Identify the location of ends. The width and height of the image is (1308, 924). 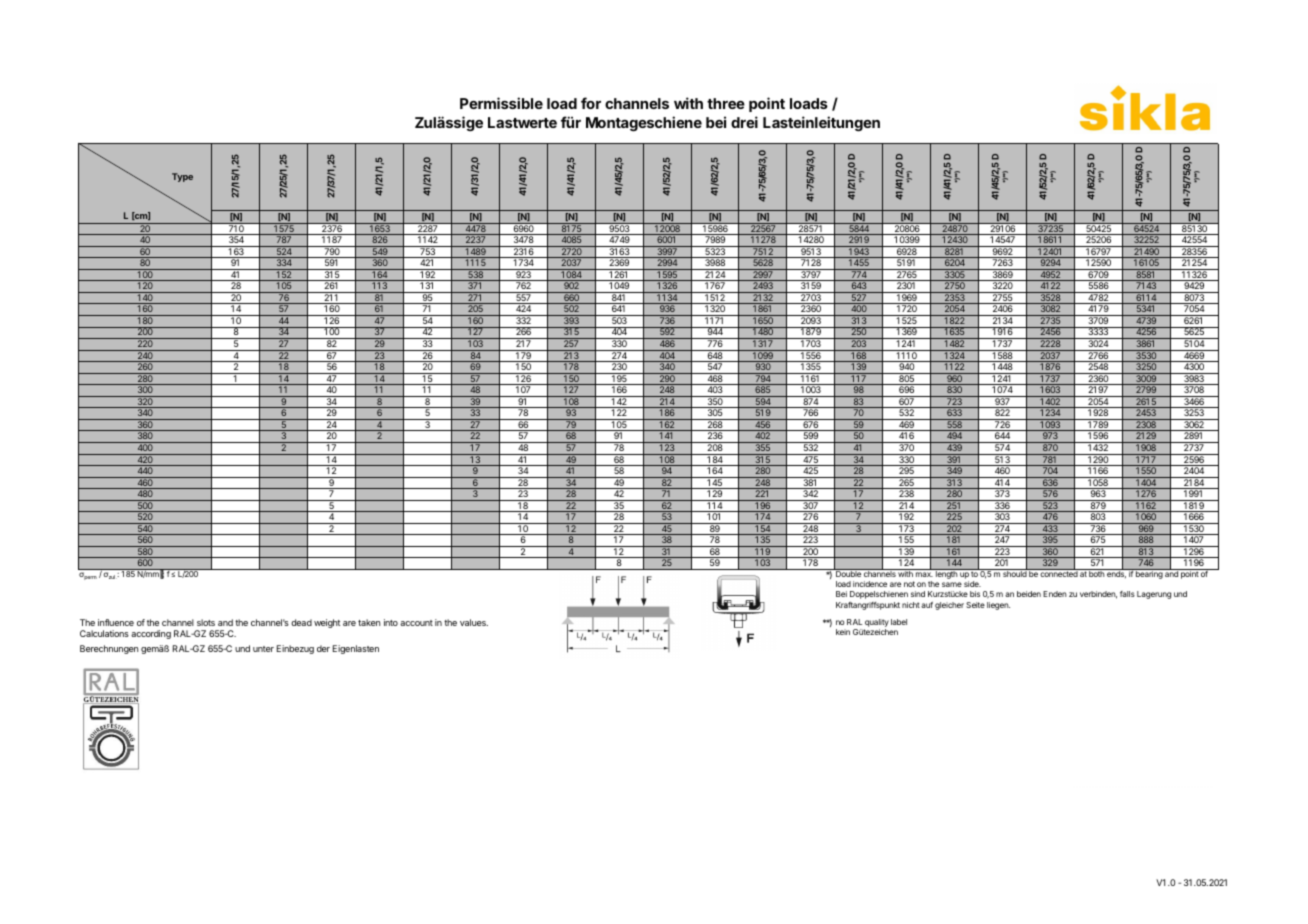
(1116, 573).
